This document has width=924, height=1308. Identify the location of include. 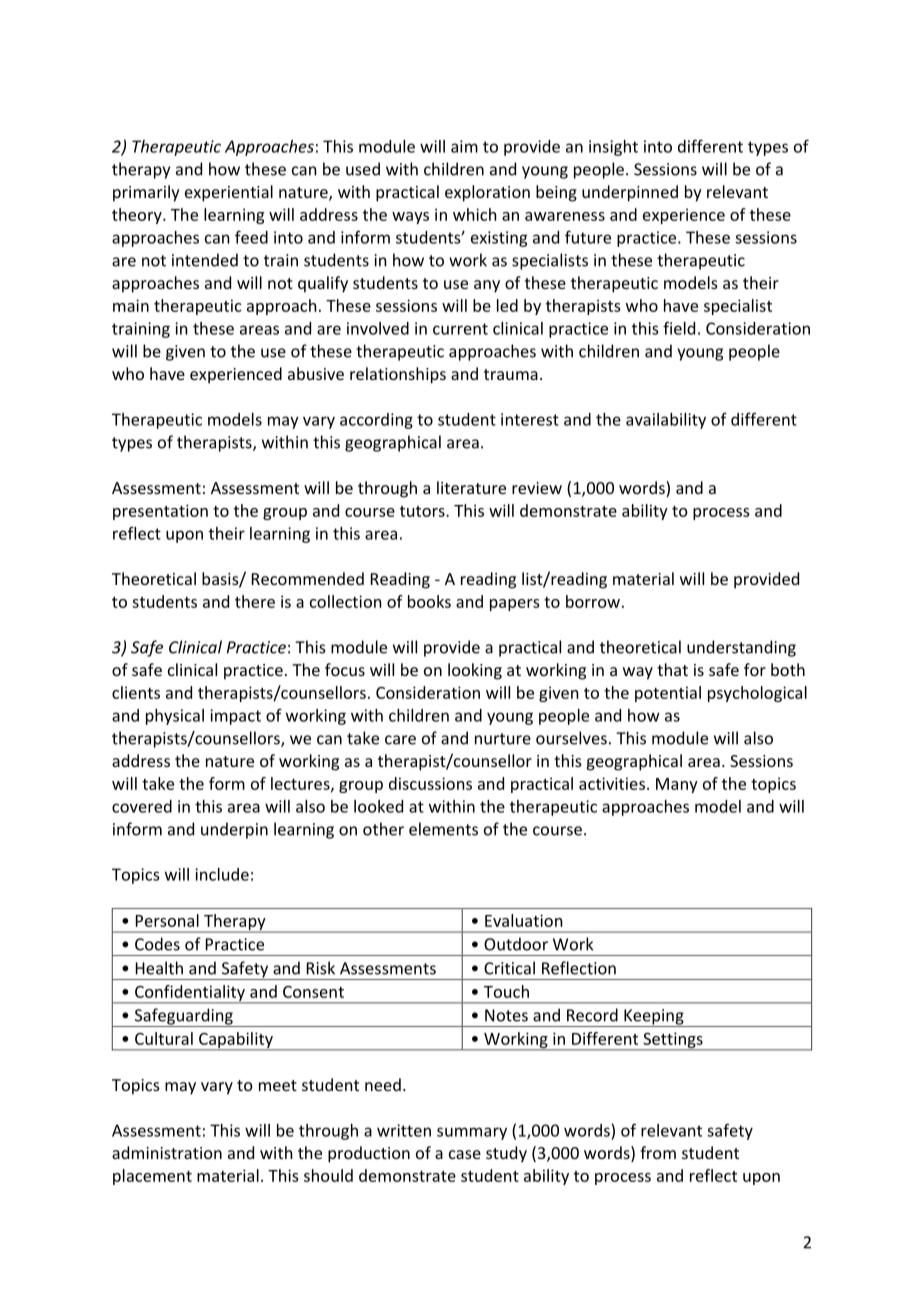
(222, 874).
